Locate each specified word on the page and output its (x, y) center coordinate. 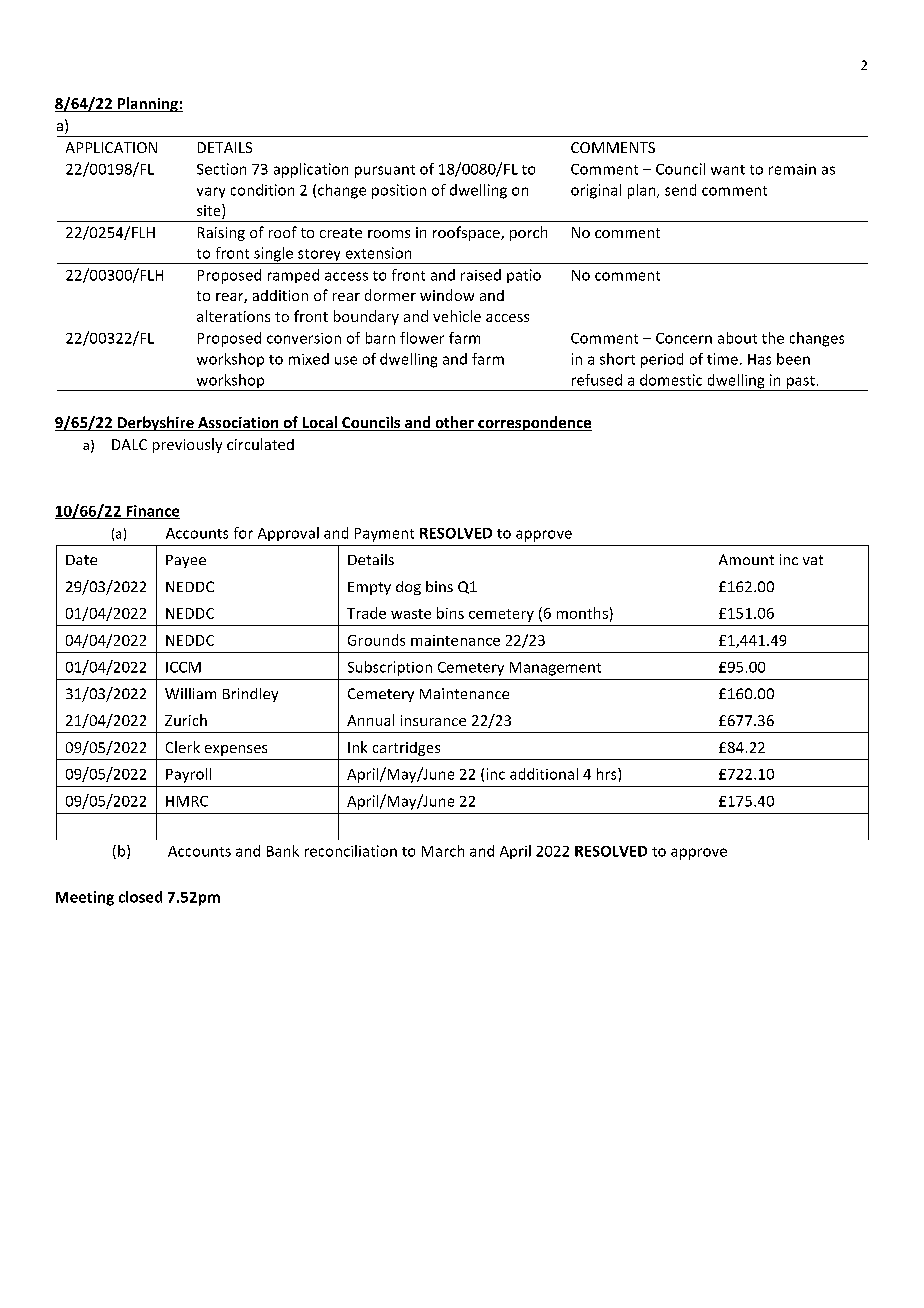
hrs (608, 774)
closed (140, 897)
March (443, 851)
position (399, 191)
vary (211, 192)
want (728, 170)
